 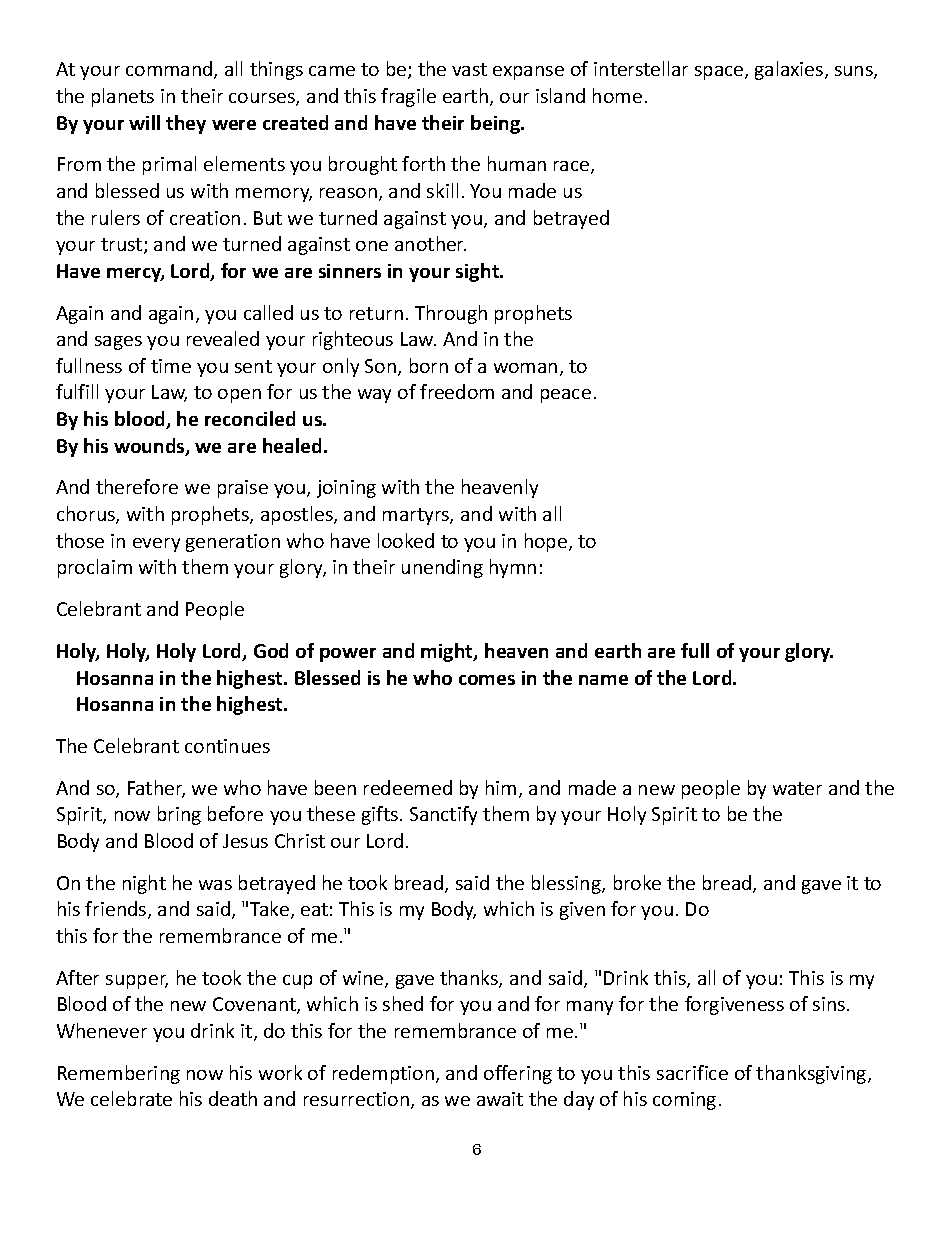 I want to click on peace, so click(x=566, y=396).
